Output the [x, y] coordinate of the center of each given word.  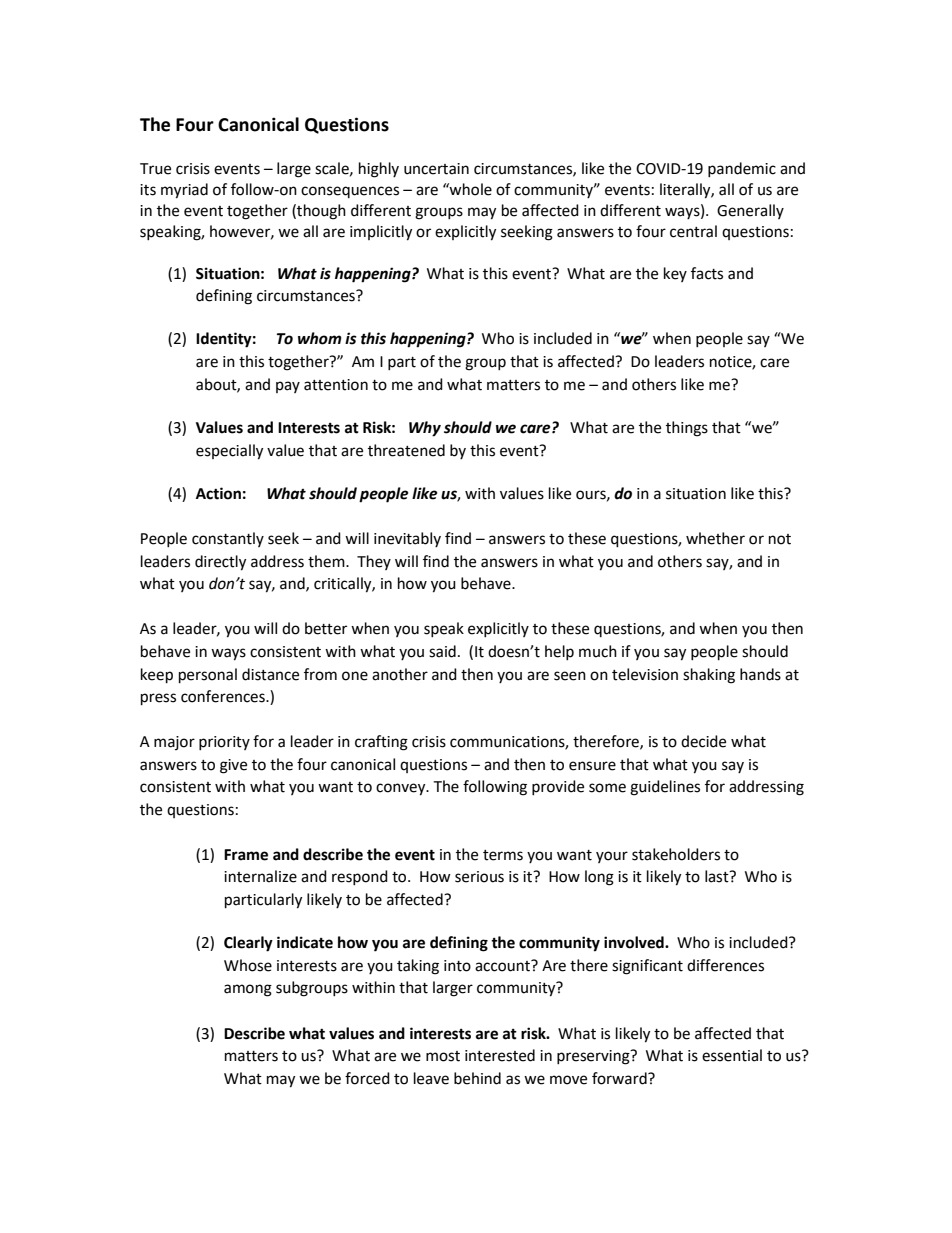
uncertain [436, 169]
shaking [709, 676]
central [693, 231]
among [248, 990]
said [442, 651]
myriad [184, 191]
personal [208, 676]
